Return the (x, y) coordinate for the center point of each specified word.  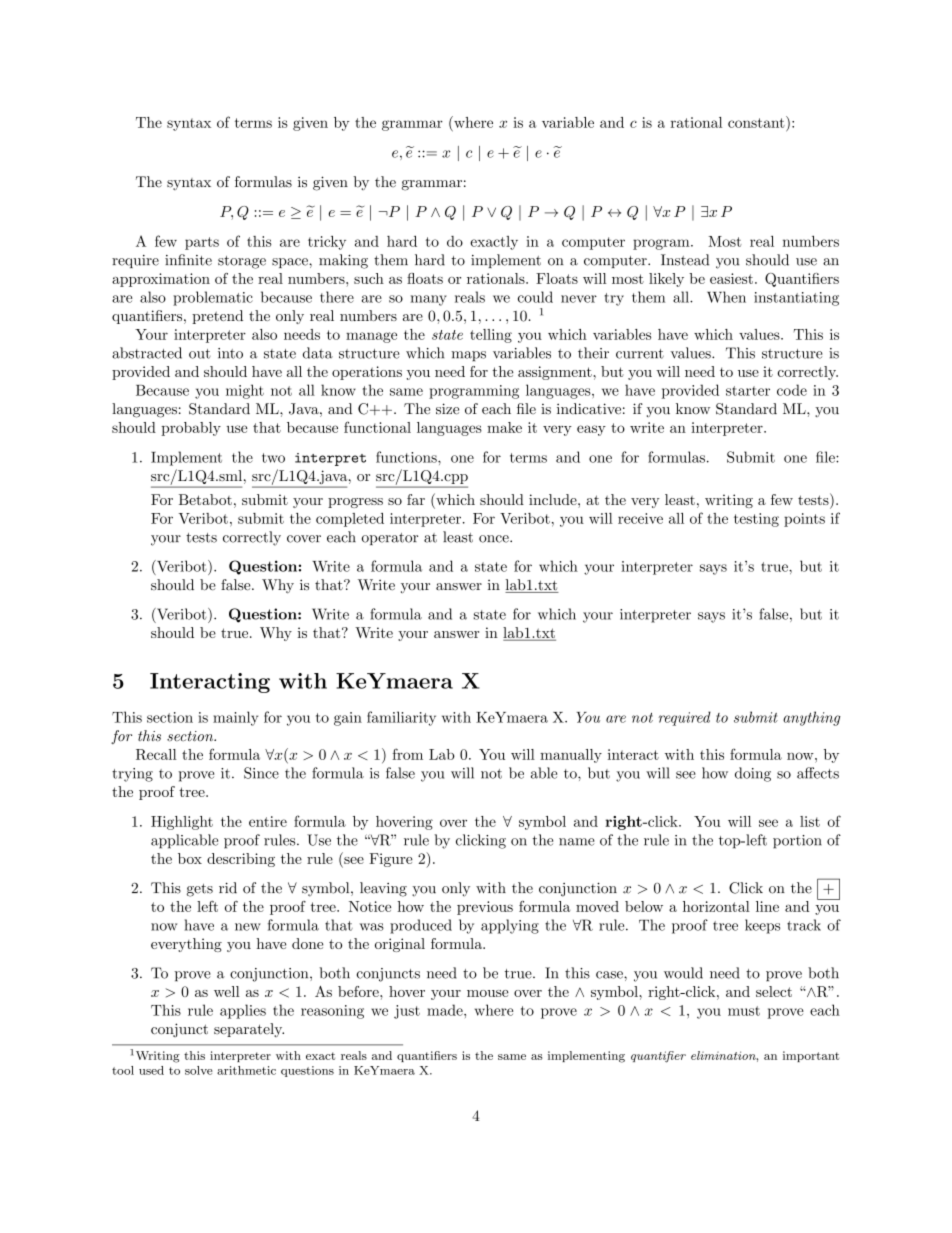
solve (199, 1070)
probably (191, 429)
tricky (327, 243)
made (446, 1010)
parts (202, 243)
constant (757, 122)
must (744, 1011)
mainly (235, 718)
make (504, 427)
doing (753, 774)
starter (748, 391)
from (408, 754)
